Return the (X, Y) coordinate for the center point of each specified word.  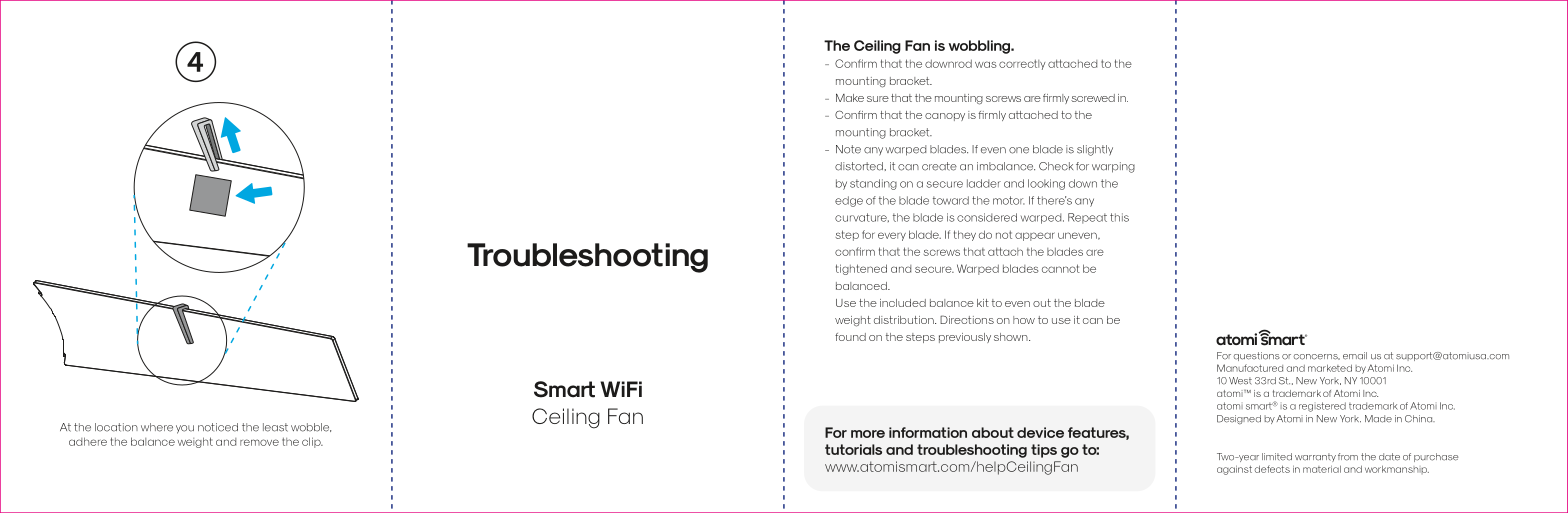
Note (848, 149)
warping (1113, 167)
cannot (1061, 268)
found (850, 337)
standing (873, 184)
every (892, 236)
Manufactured (1250, 368)
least (275, 427)
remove (259, 442)
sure (878, 99)
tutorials (853, 449)
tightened (861, 269)
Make (850, 97)
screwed (1093, 98)
